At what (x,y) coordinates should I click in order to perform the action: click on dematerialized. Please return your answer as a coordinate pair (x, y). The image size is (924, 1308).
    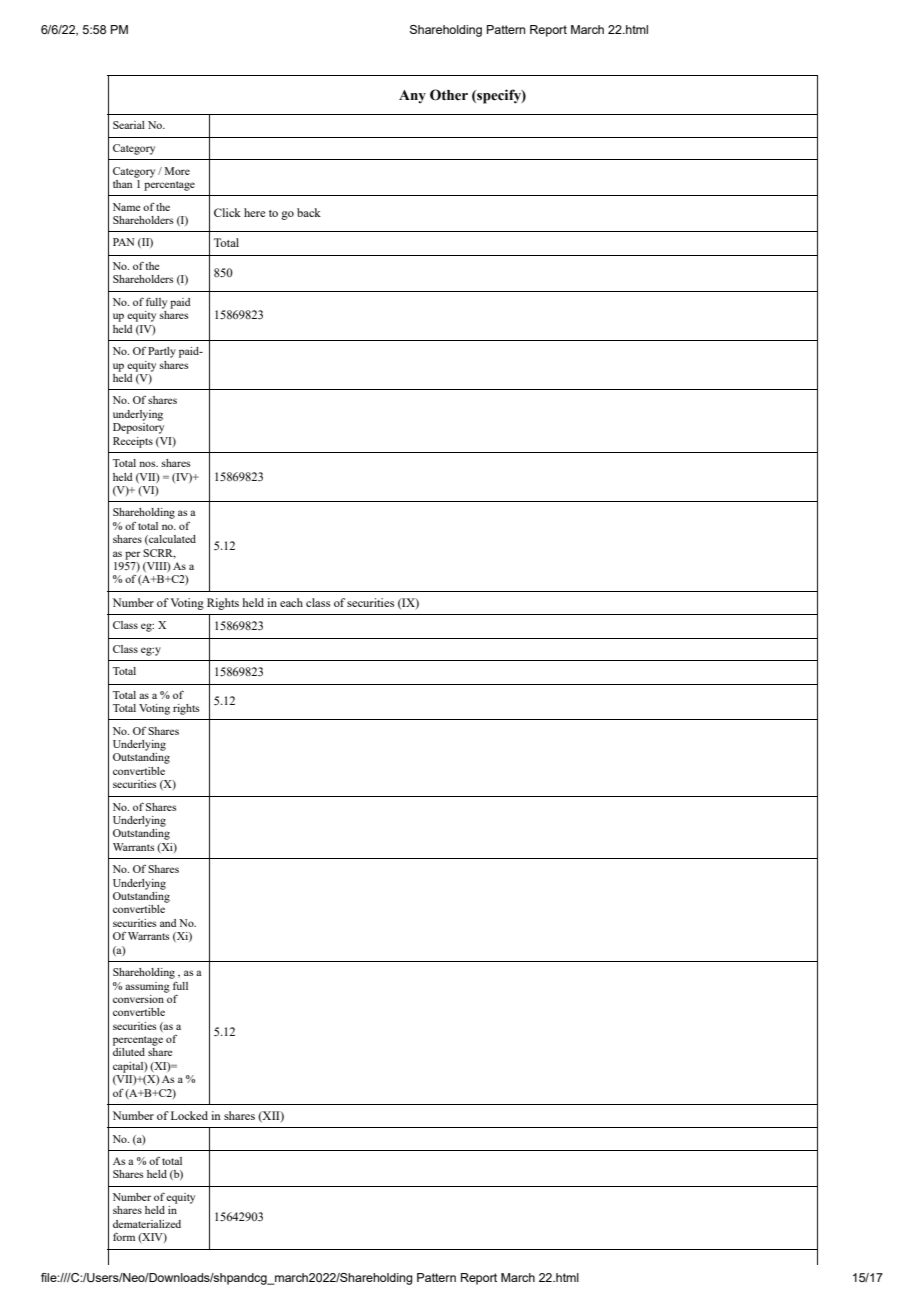
    Looking at the image, I should click on (147, 1224).
